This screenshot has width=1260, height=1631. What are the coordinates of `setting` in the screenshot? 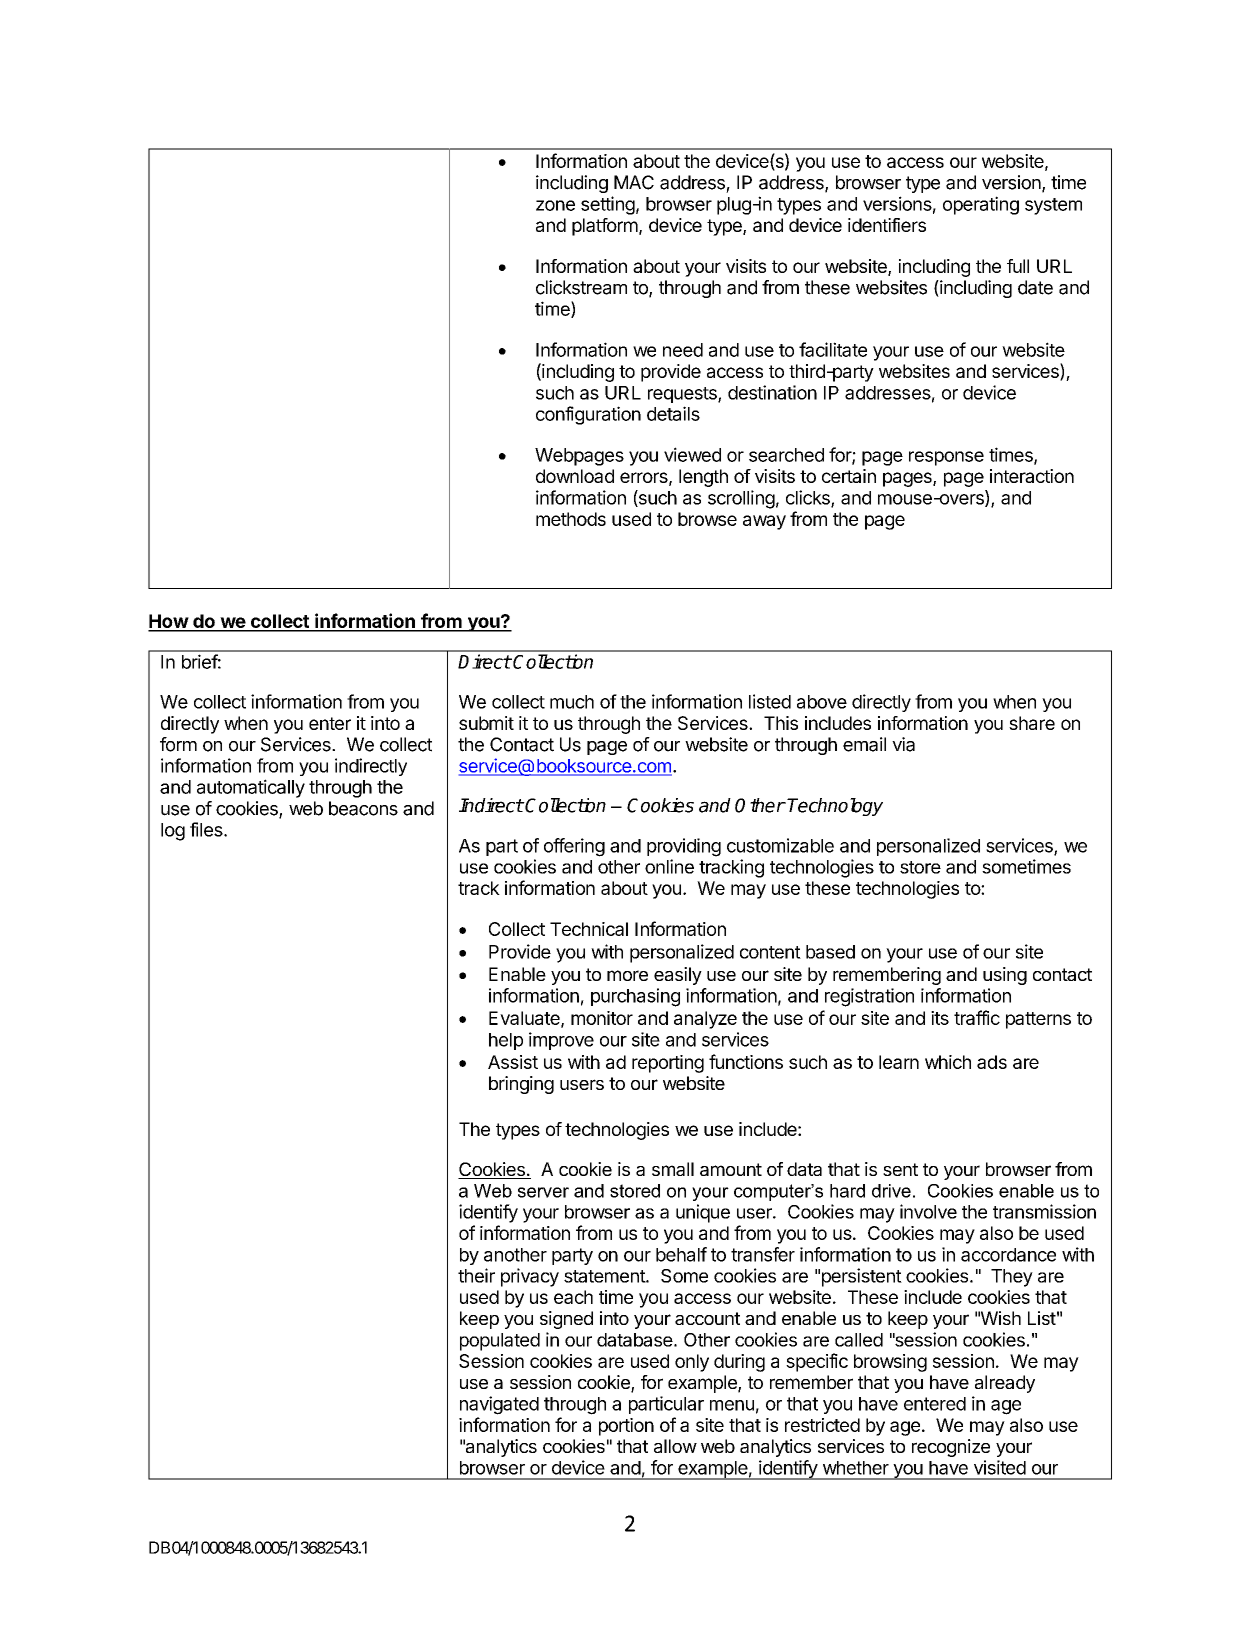 It's located at (608, 205).
